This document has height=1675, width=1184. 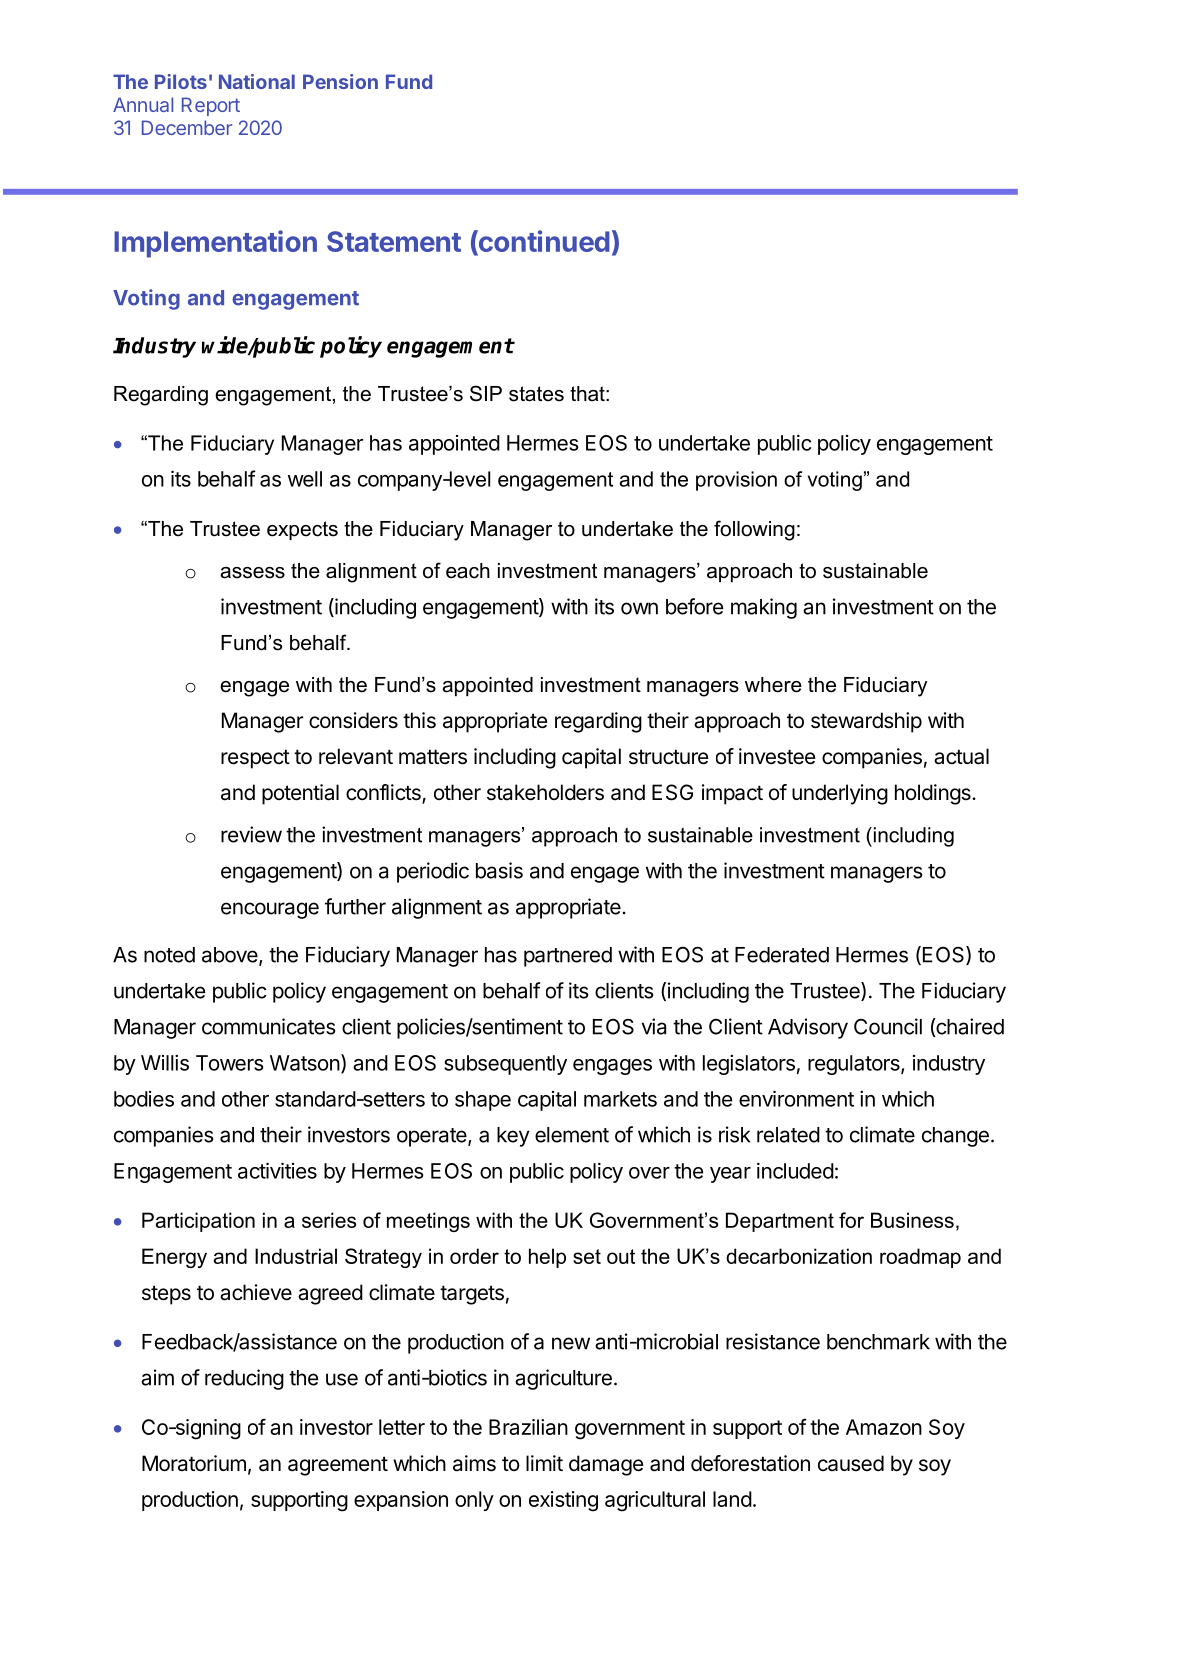 What do you see at coordinates (394, 241) in the document?
I see `Statement` at bounding box center [394, 241].
